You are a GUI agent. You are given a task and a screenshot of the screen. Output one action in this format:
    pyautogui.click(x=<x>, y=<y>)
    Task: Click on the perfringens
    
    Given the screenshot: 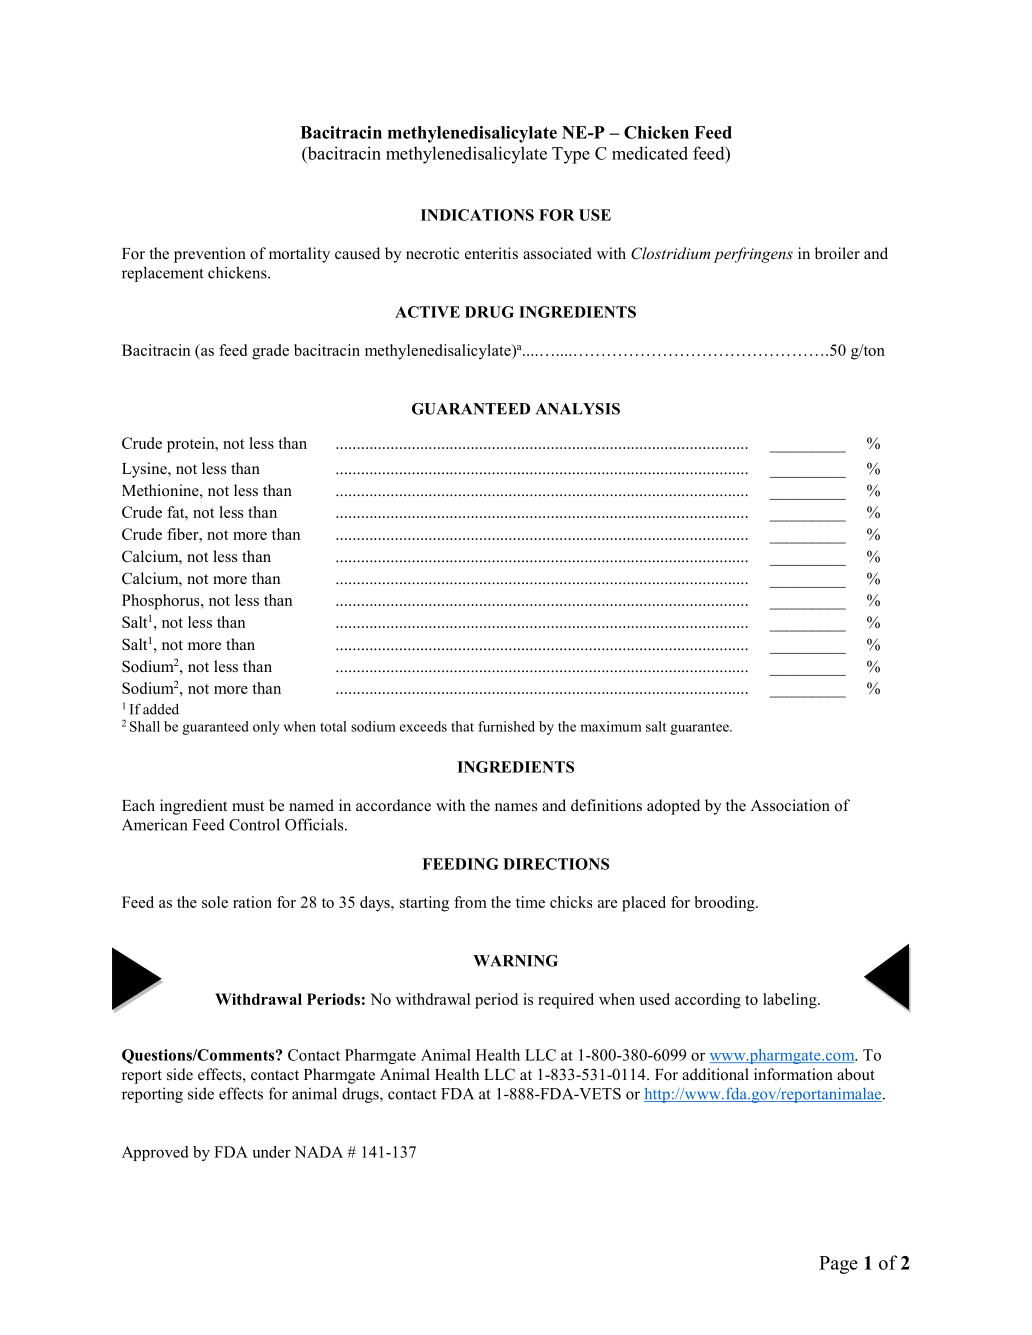 What is the action you would take?
    pyautogui.click(x=753, y=255)
